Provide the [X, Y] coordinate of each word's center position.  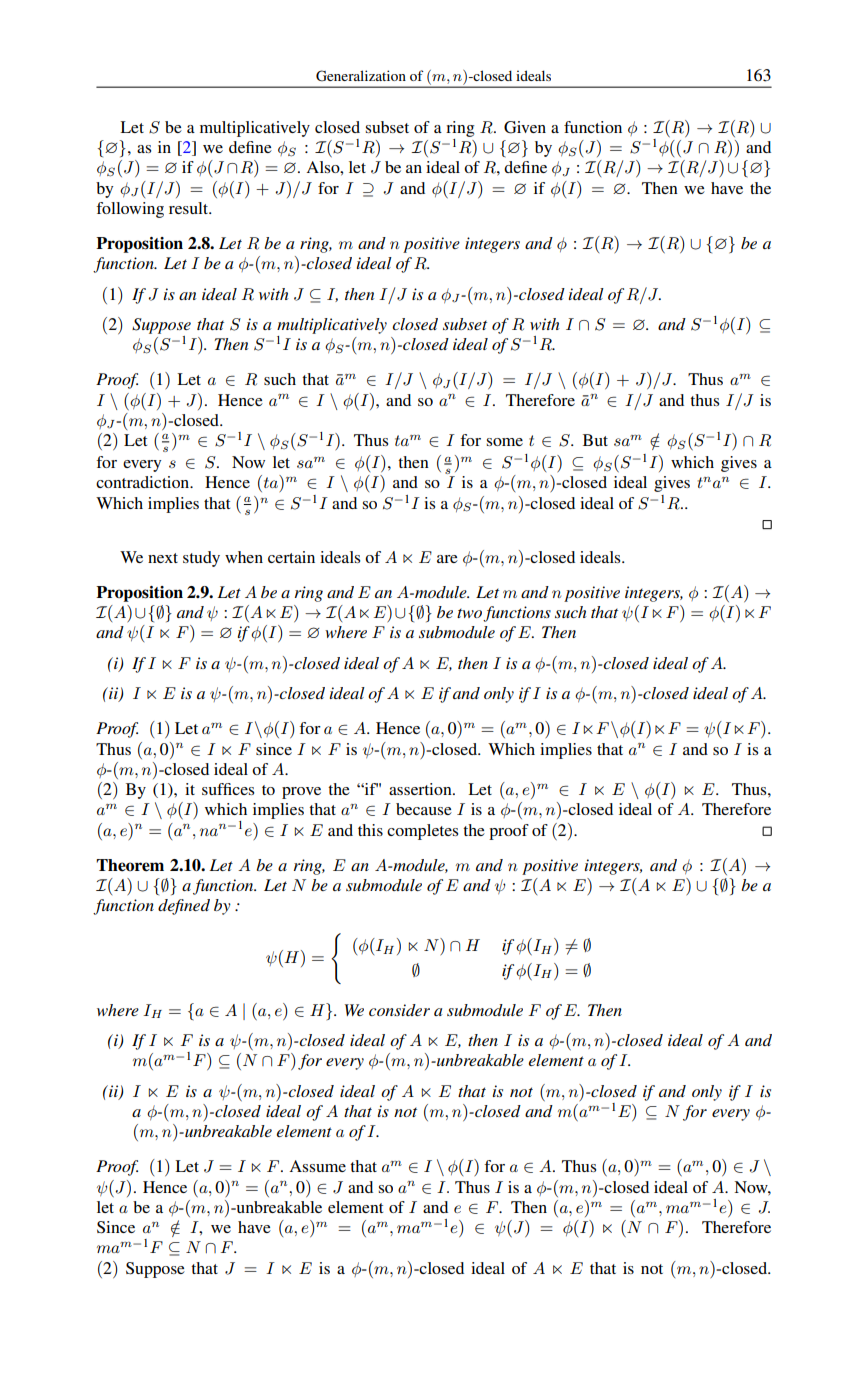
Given [525, 127]
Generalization [361, 76]
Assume [318, 1166]
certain [291, 557]
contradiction [144, 482]
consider [399, 1010]
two [470, 615]
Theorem [130, 865]
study [201, 559]
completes [422, 832]
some [505, 442]
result [190, 208]
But [595, 440]
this [370, 830]
